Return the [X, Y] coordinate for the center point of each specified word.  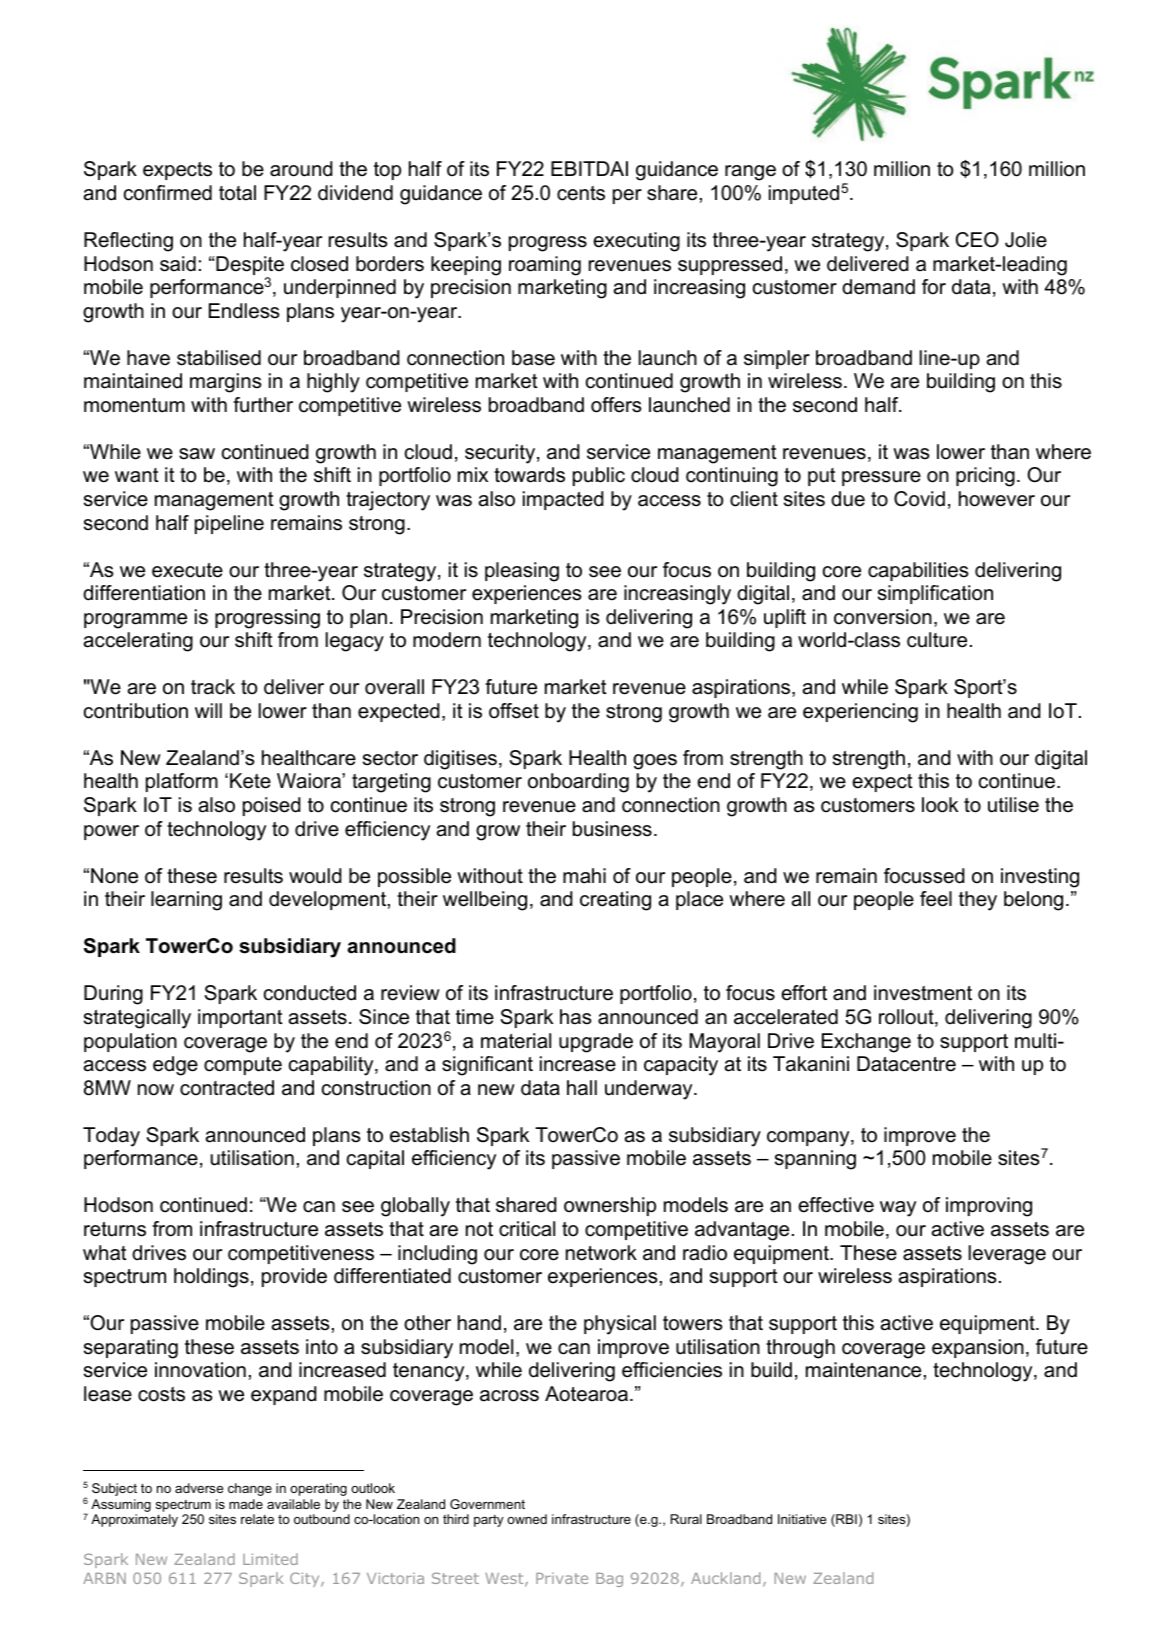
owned [527, 1519]
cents [581, 193]
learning [186, 901]
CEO [977, 240]
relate [257, 1519]
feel [936, 899]
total [237, 193]
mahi [584, 876]
